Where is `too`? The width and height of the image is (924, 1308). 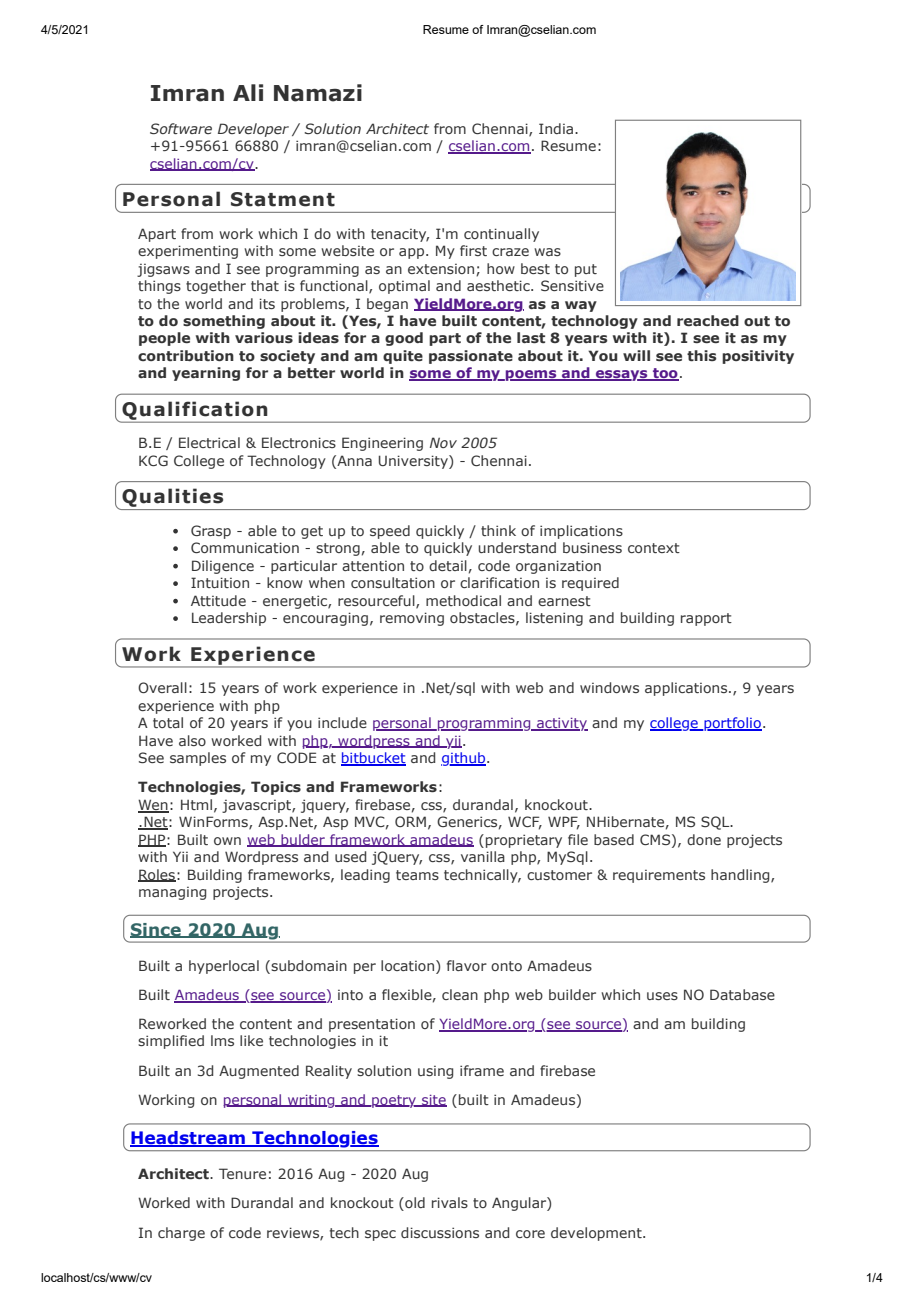 too is located at coordinates (665, 374).
